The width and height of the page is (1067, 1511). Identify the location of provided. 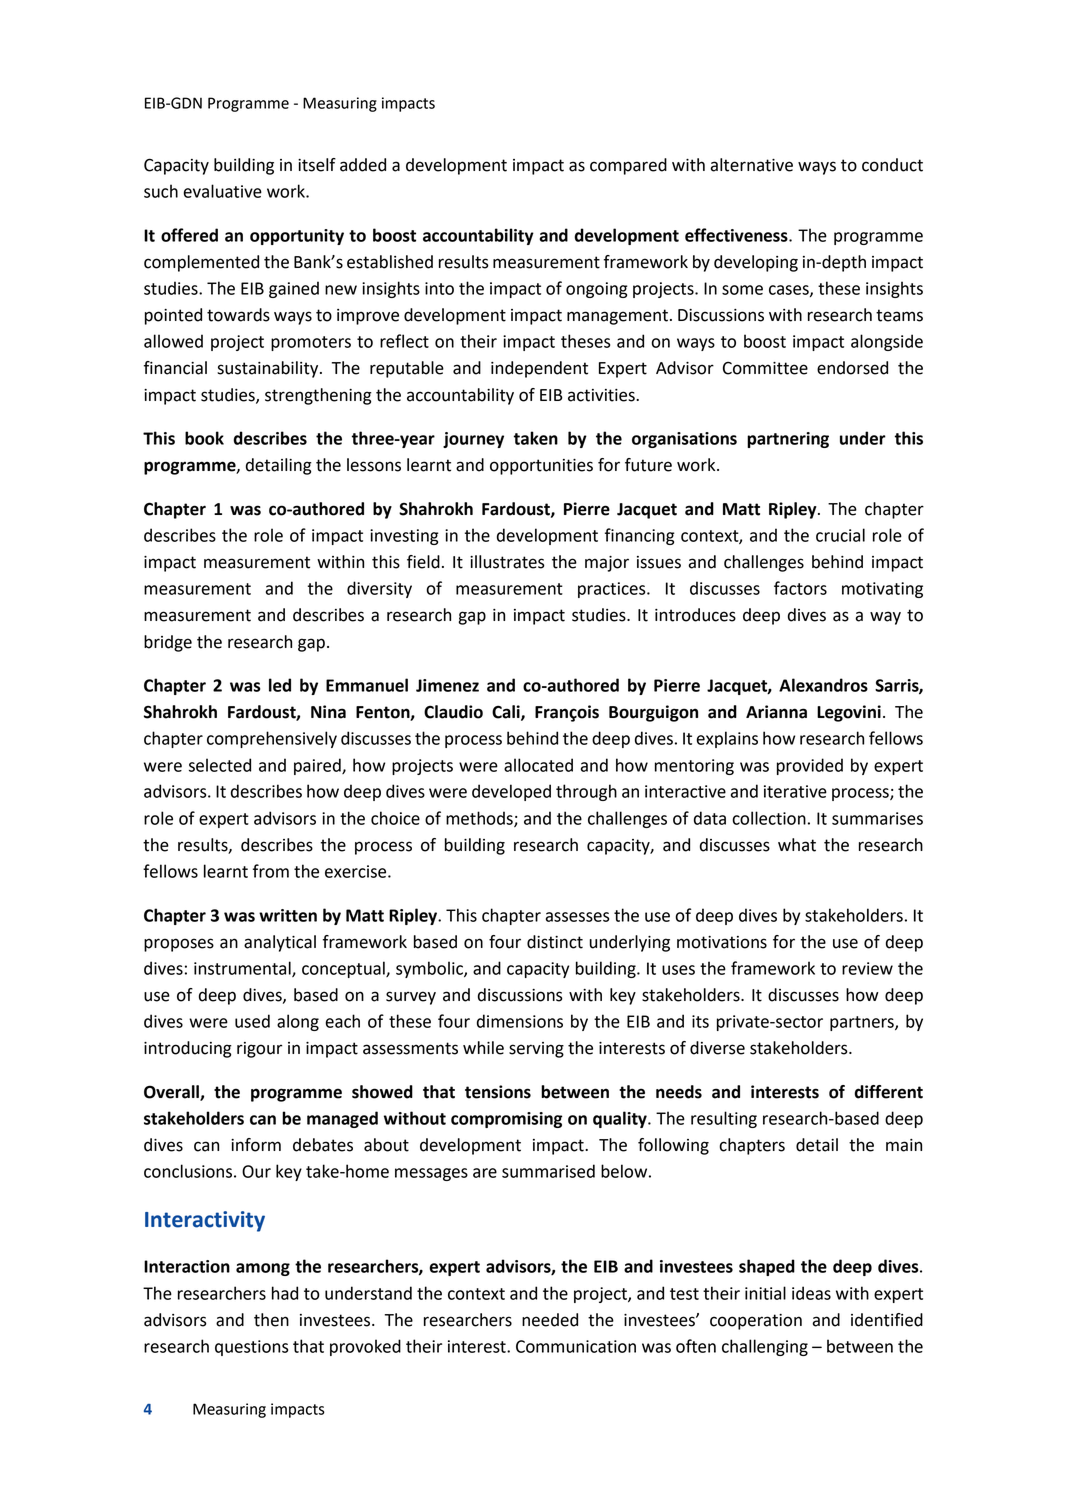
(810, 766).
